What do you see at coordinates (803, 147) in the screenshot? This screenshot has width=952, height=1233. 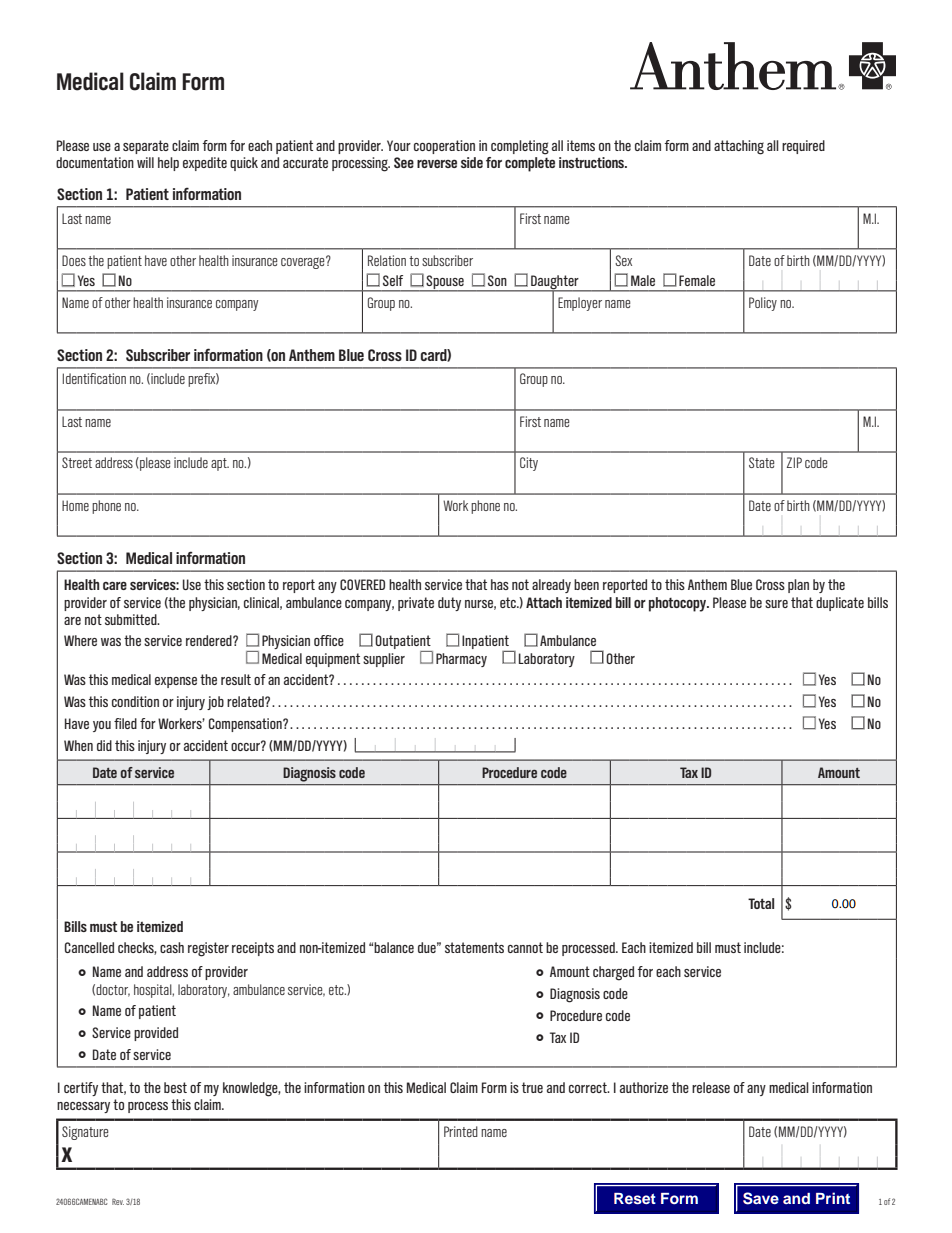 I see `required` at bounding box center [803, 147].
